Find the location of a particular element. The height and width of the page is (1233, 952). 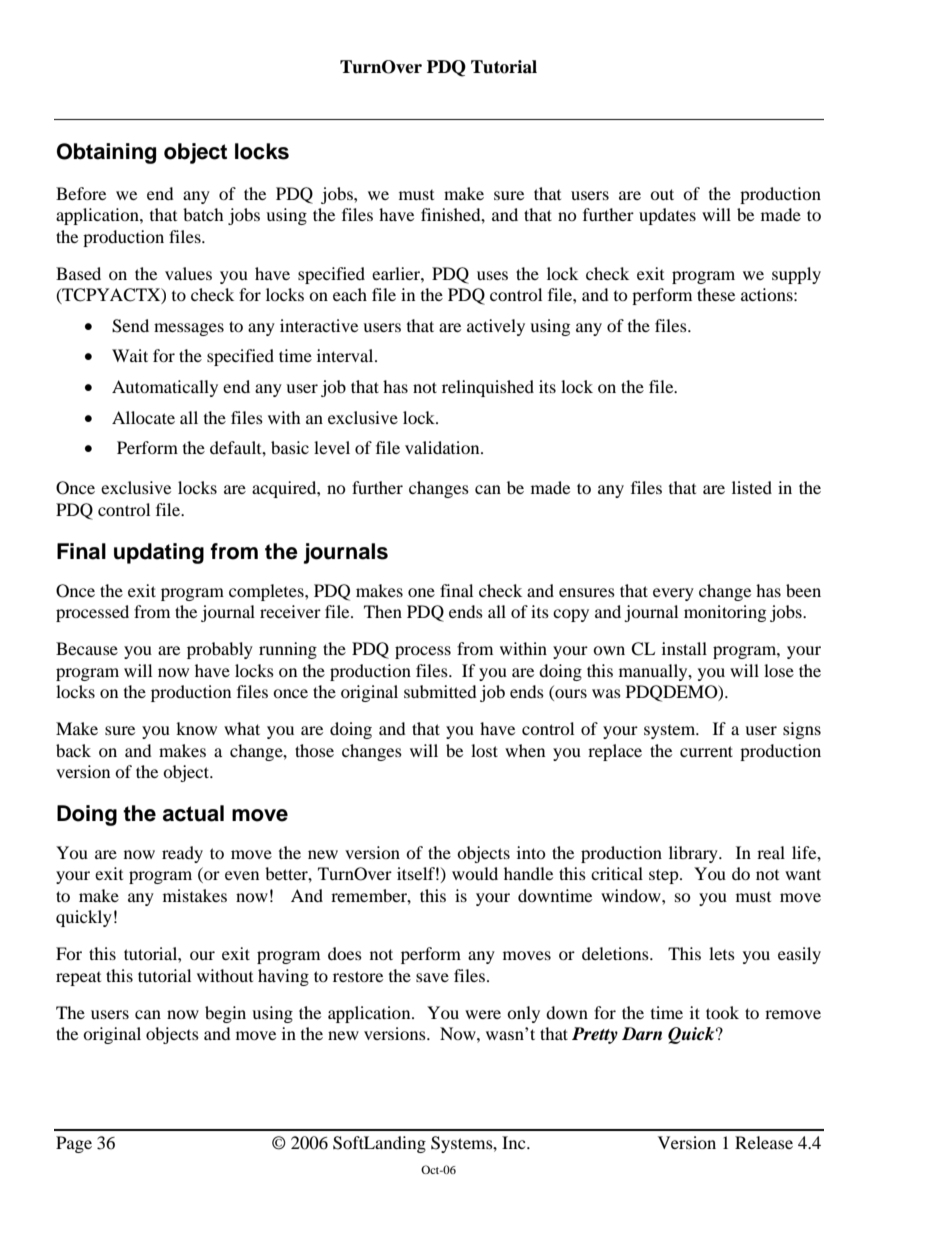

listed is located at coordinates (752, 487).
